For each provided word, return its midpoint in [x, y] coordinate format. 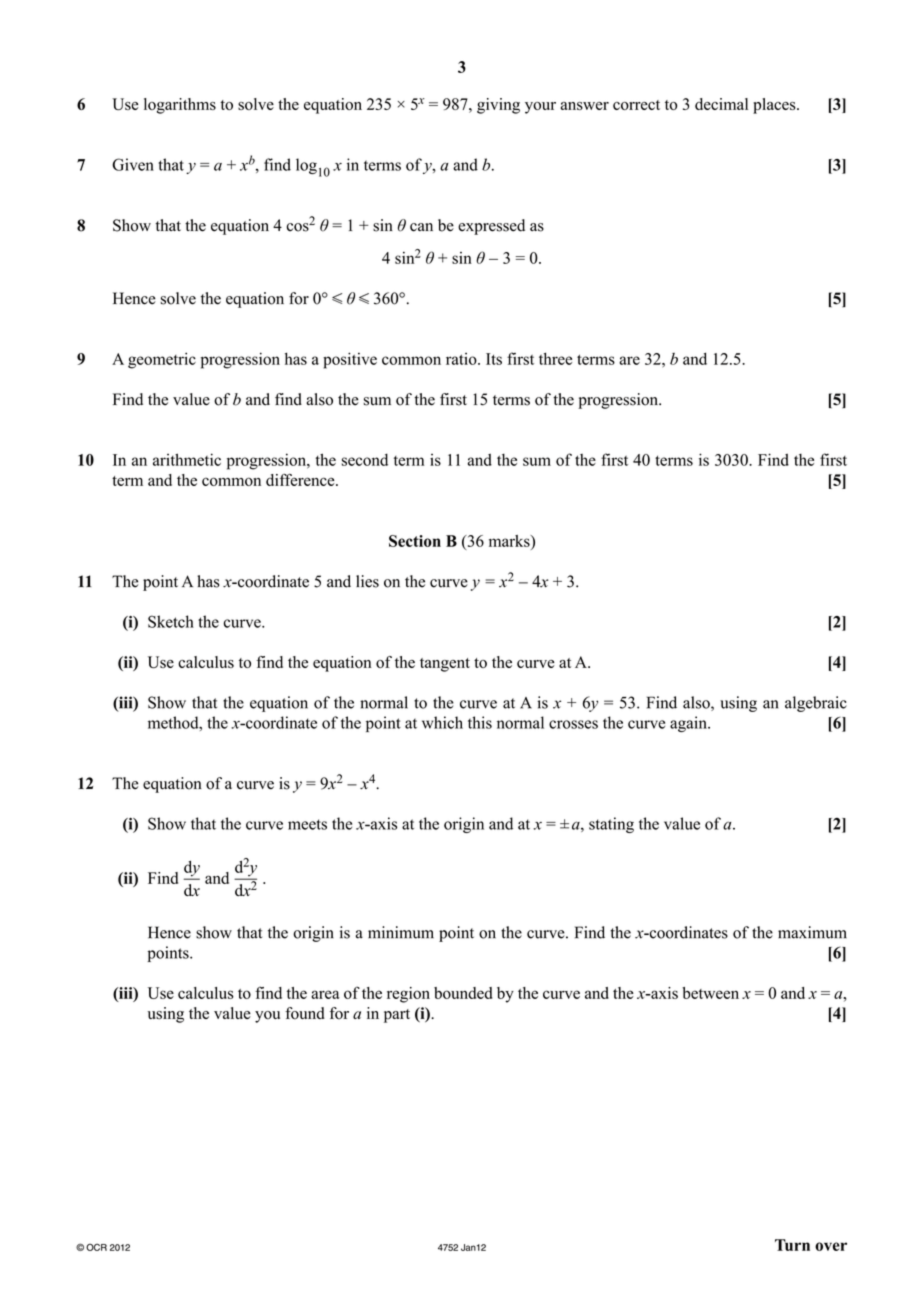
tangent [445, 665]
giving [498, 106]
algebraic [816, 704]
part [397, 1016]
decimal [721, 104]
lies [367, 581]
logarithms [180, 106]
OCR [96, 1247]
